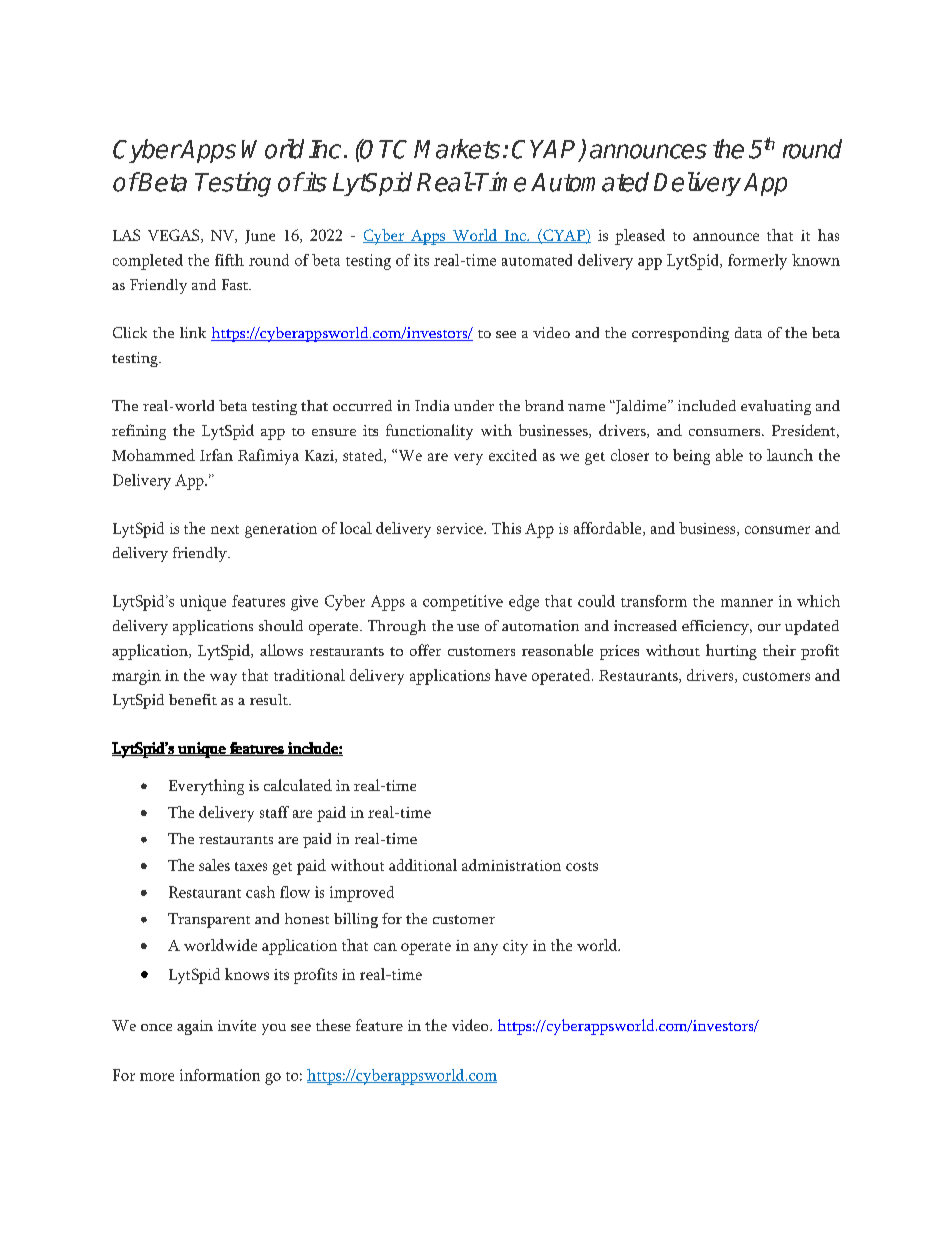 The width and height of the screenshot is (952, 1233). Describe the element at coordinates (515, 947) in the screenshot. I see `city` at that location.
